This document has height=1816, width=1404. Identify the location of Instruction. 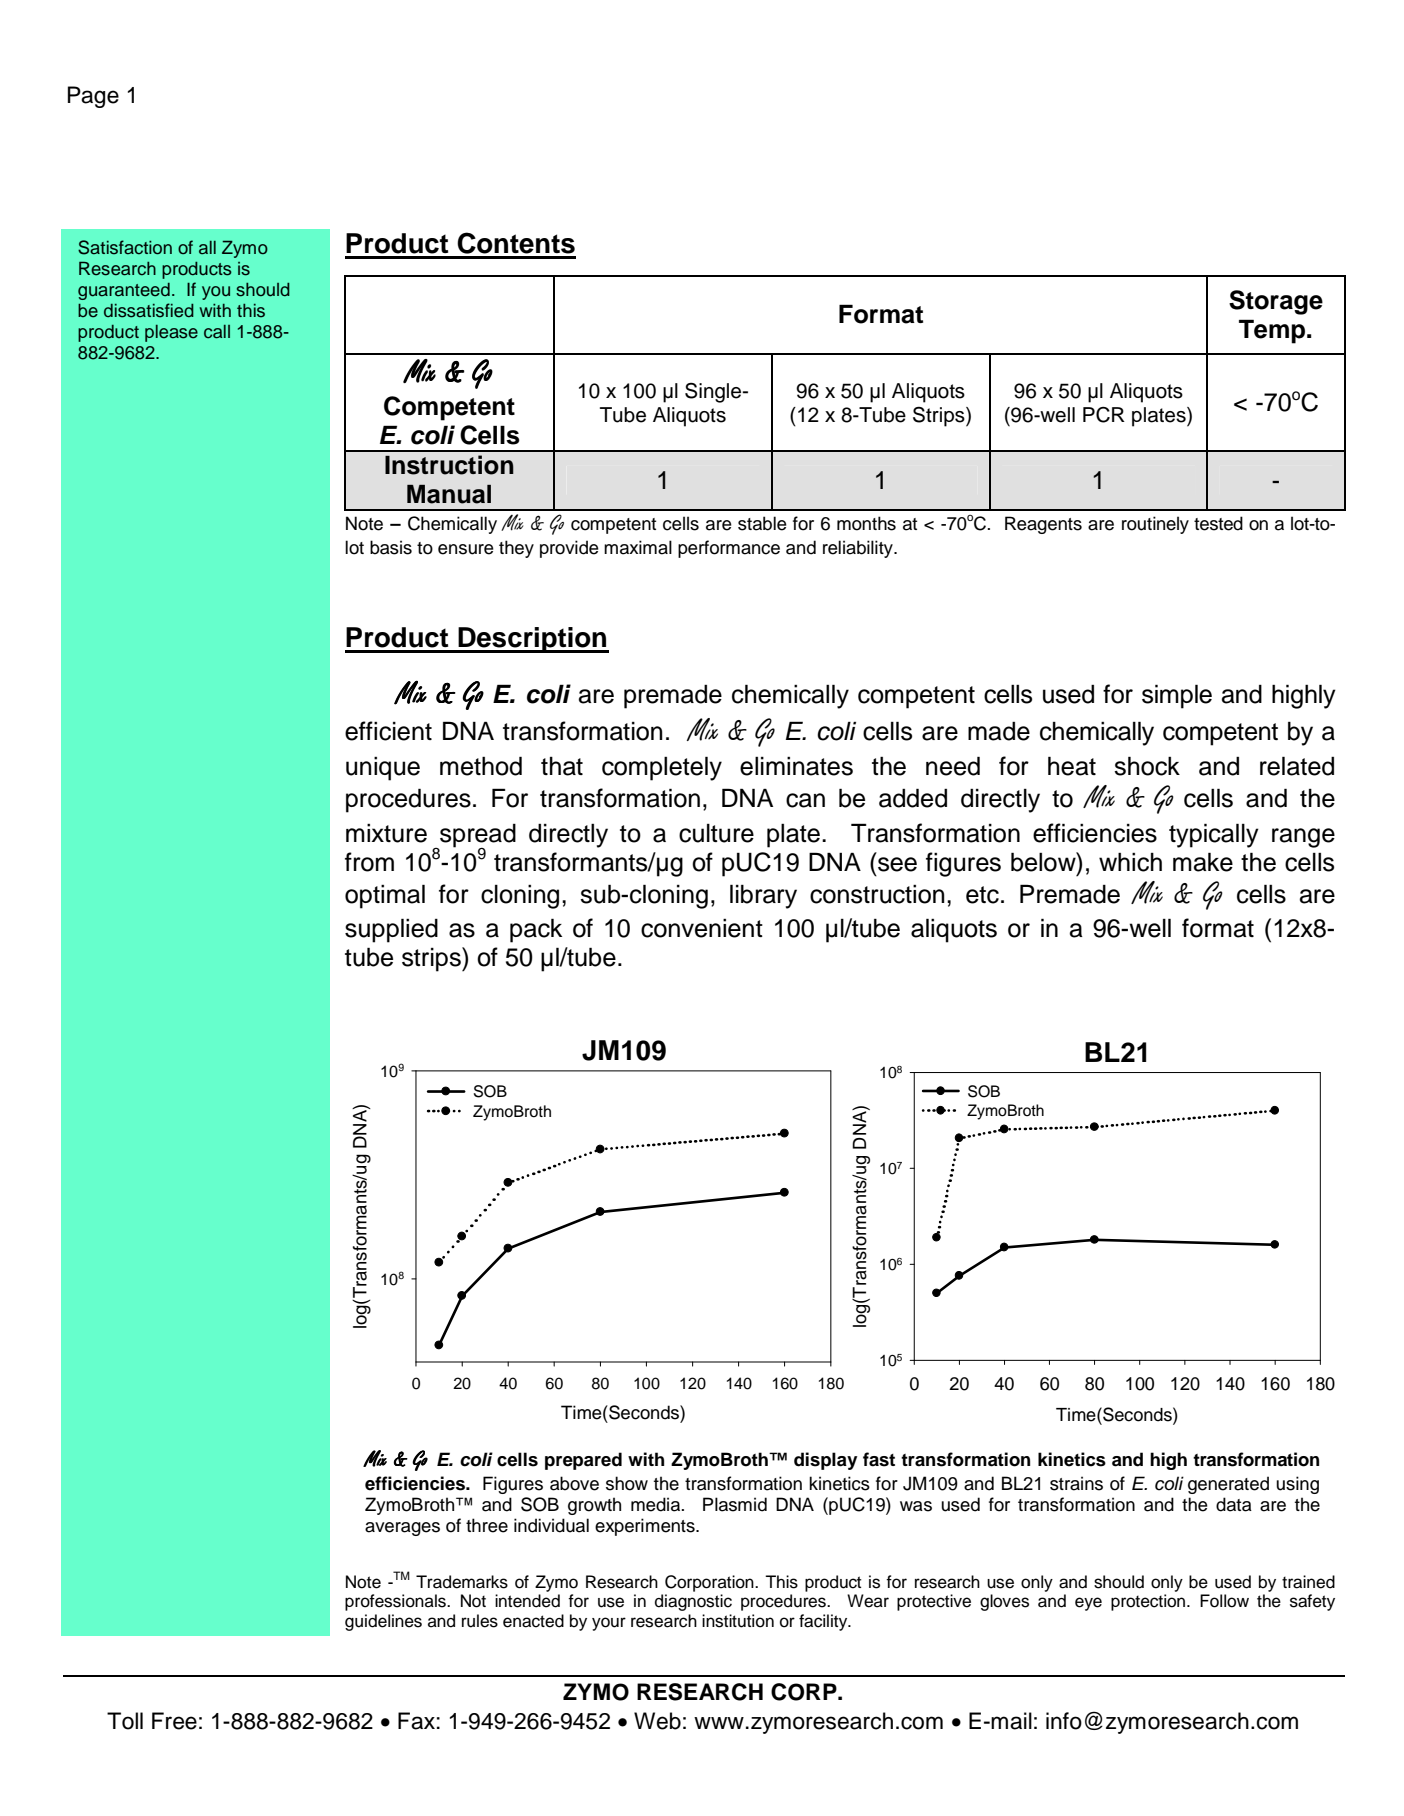
(449, 465).
